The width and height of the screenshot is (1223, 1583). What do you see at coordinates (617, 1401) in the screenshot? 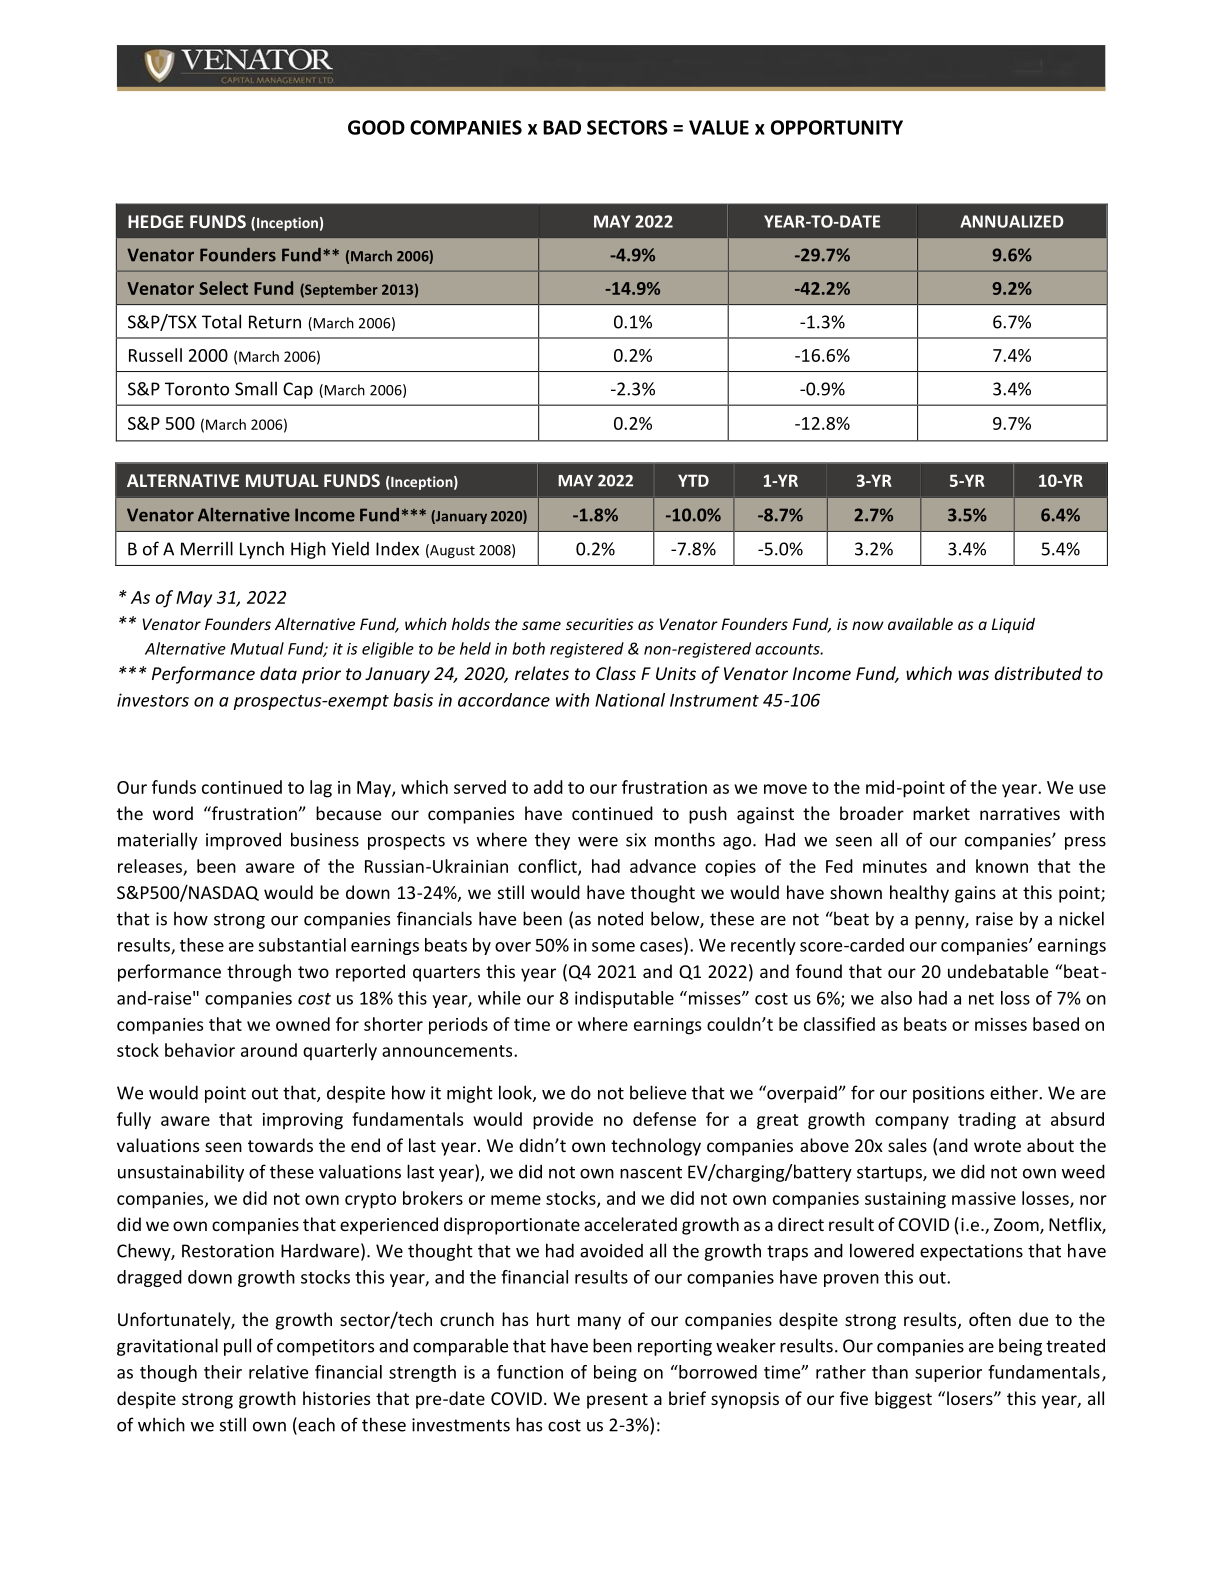
I see `present` at bounding box center [617, 1401].
